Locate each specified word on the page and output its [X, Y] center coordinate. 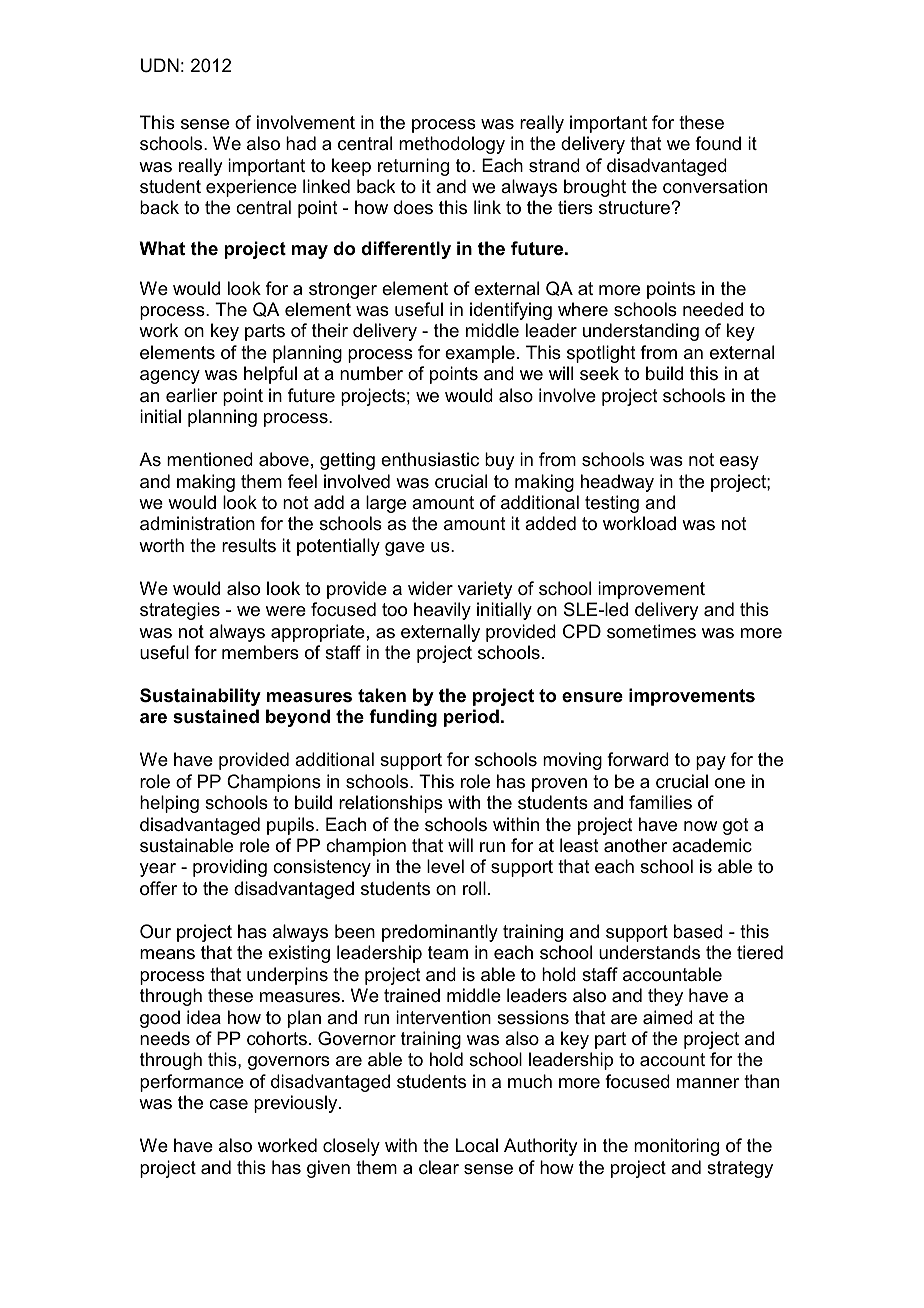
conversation [715, 186]
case [228, 1104]
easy [739, 463]
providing [230, 868]
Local [477, 1145]
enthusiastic [430, 459]
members [260, 652]
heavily [442, 611]
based [698, 931]
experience [251, 188]
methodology [452, 145]
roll [474, 888]
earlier [192, 395]
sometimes [651, 631]
